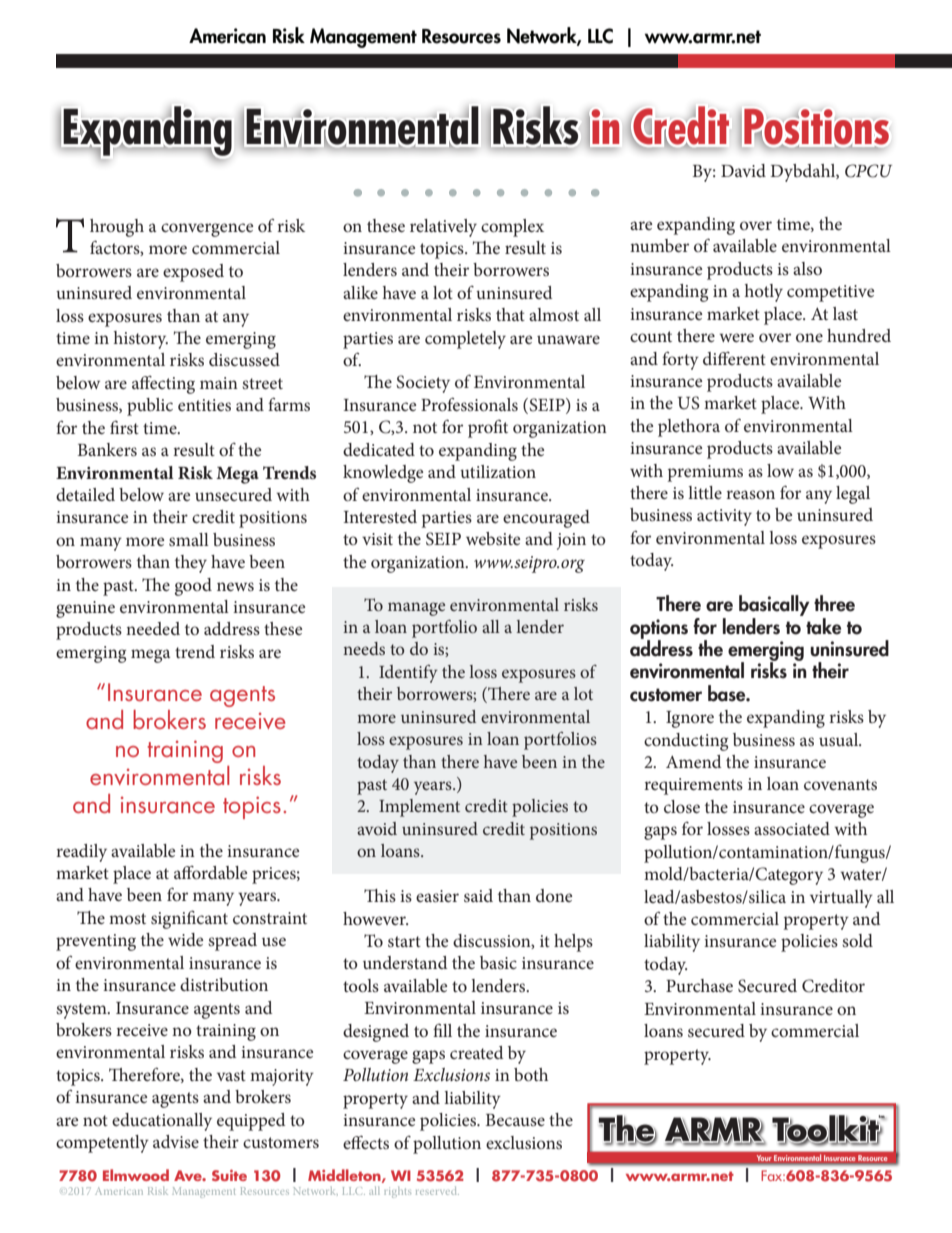 This document has height=1233, width=952. Describe the element at coordinates (437, 1190) in the document. I see `reserved` at that location.
